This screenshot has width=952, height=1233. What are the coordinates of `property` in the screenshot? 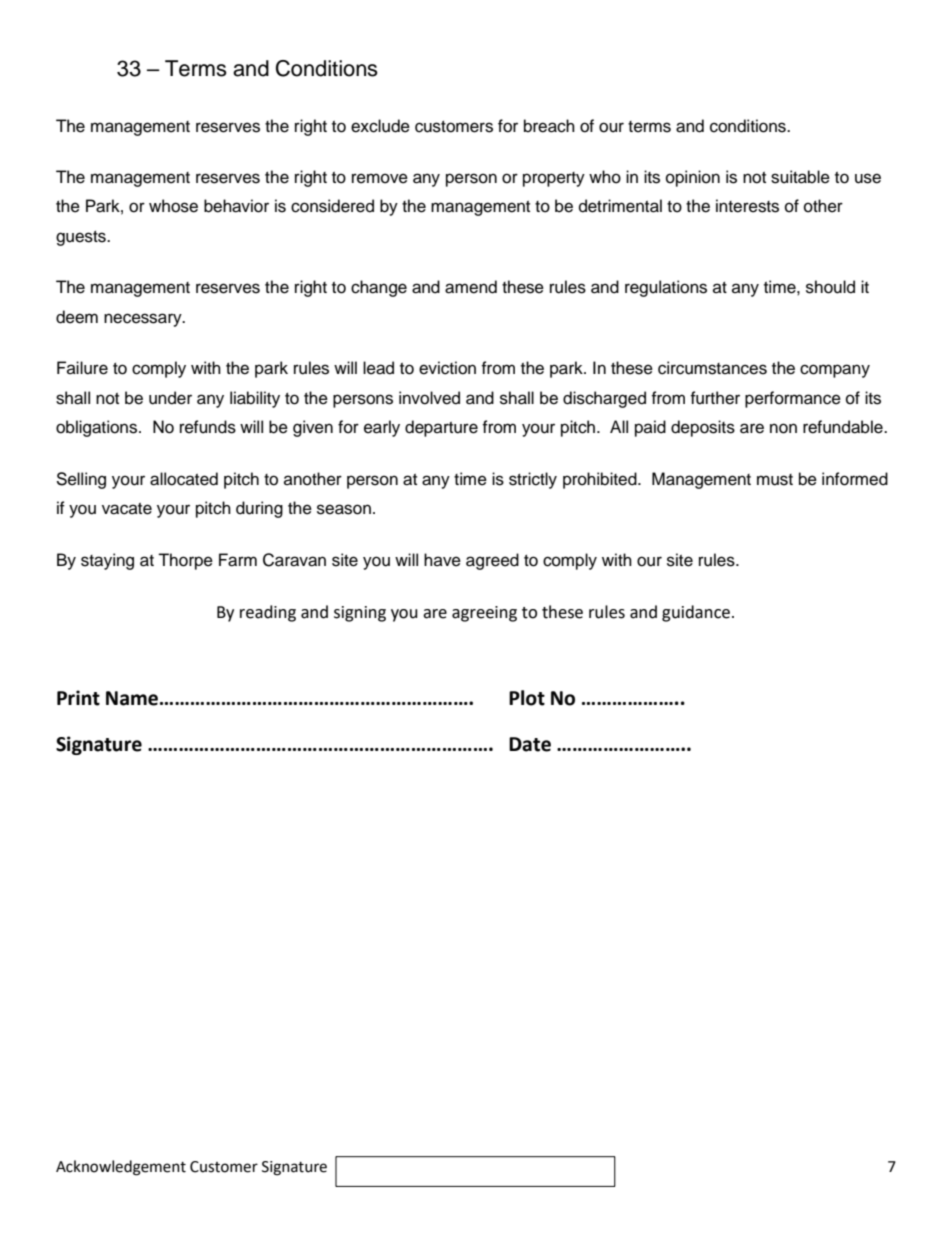 It's located at (554, 179).
